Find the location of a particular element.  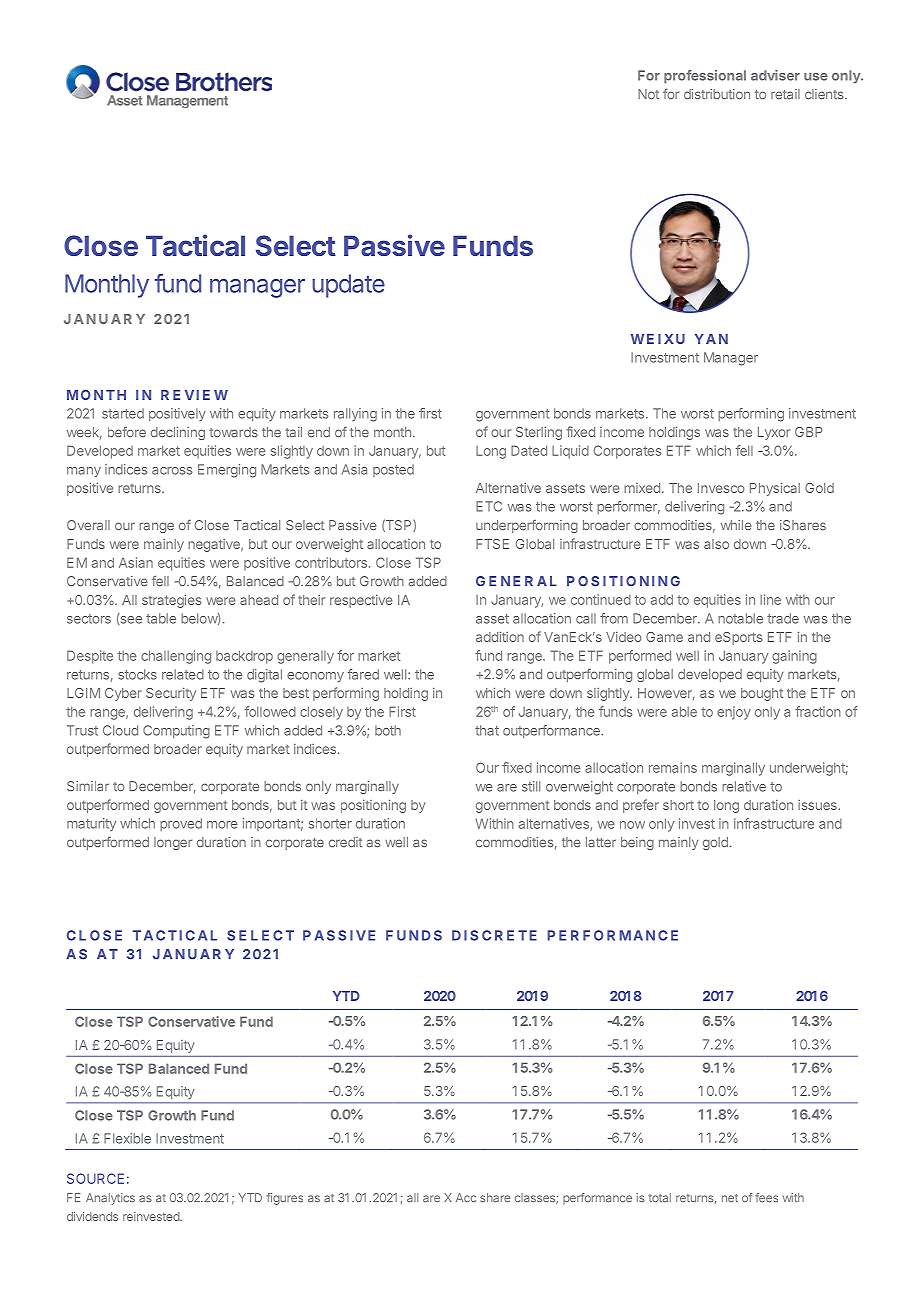

distribution is located at coordinates (717, 94).
